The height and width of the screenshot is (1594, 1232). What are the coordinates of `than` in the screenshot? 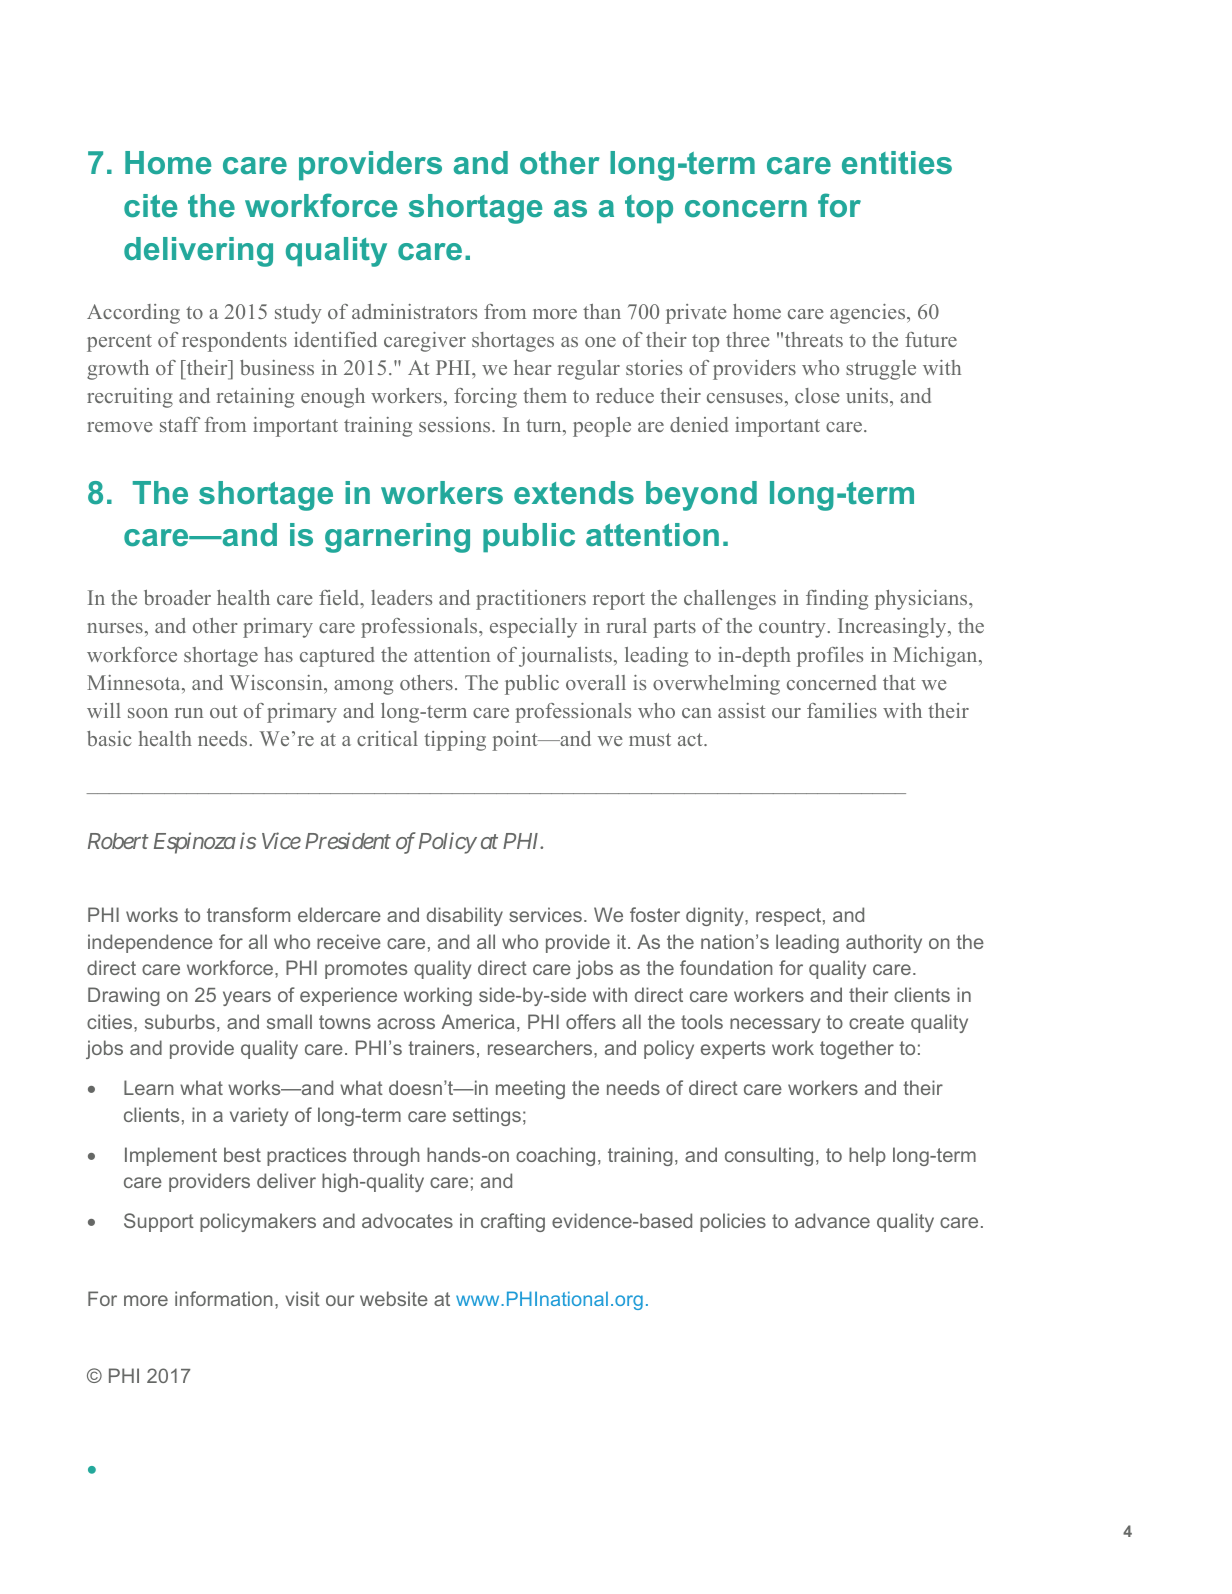 It's located at (602, 311).
